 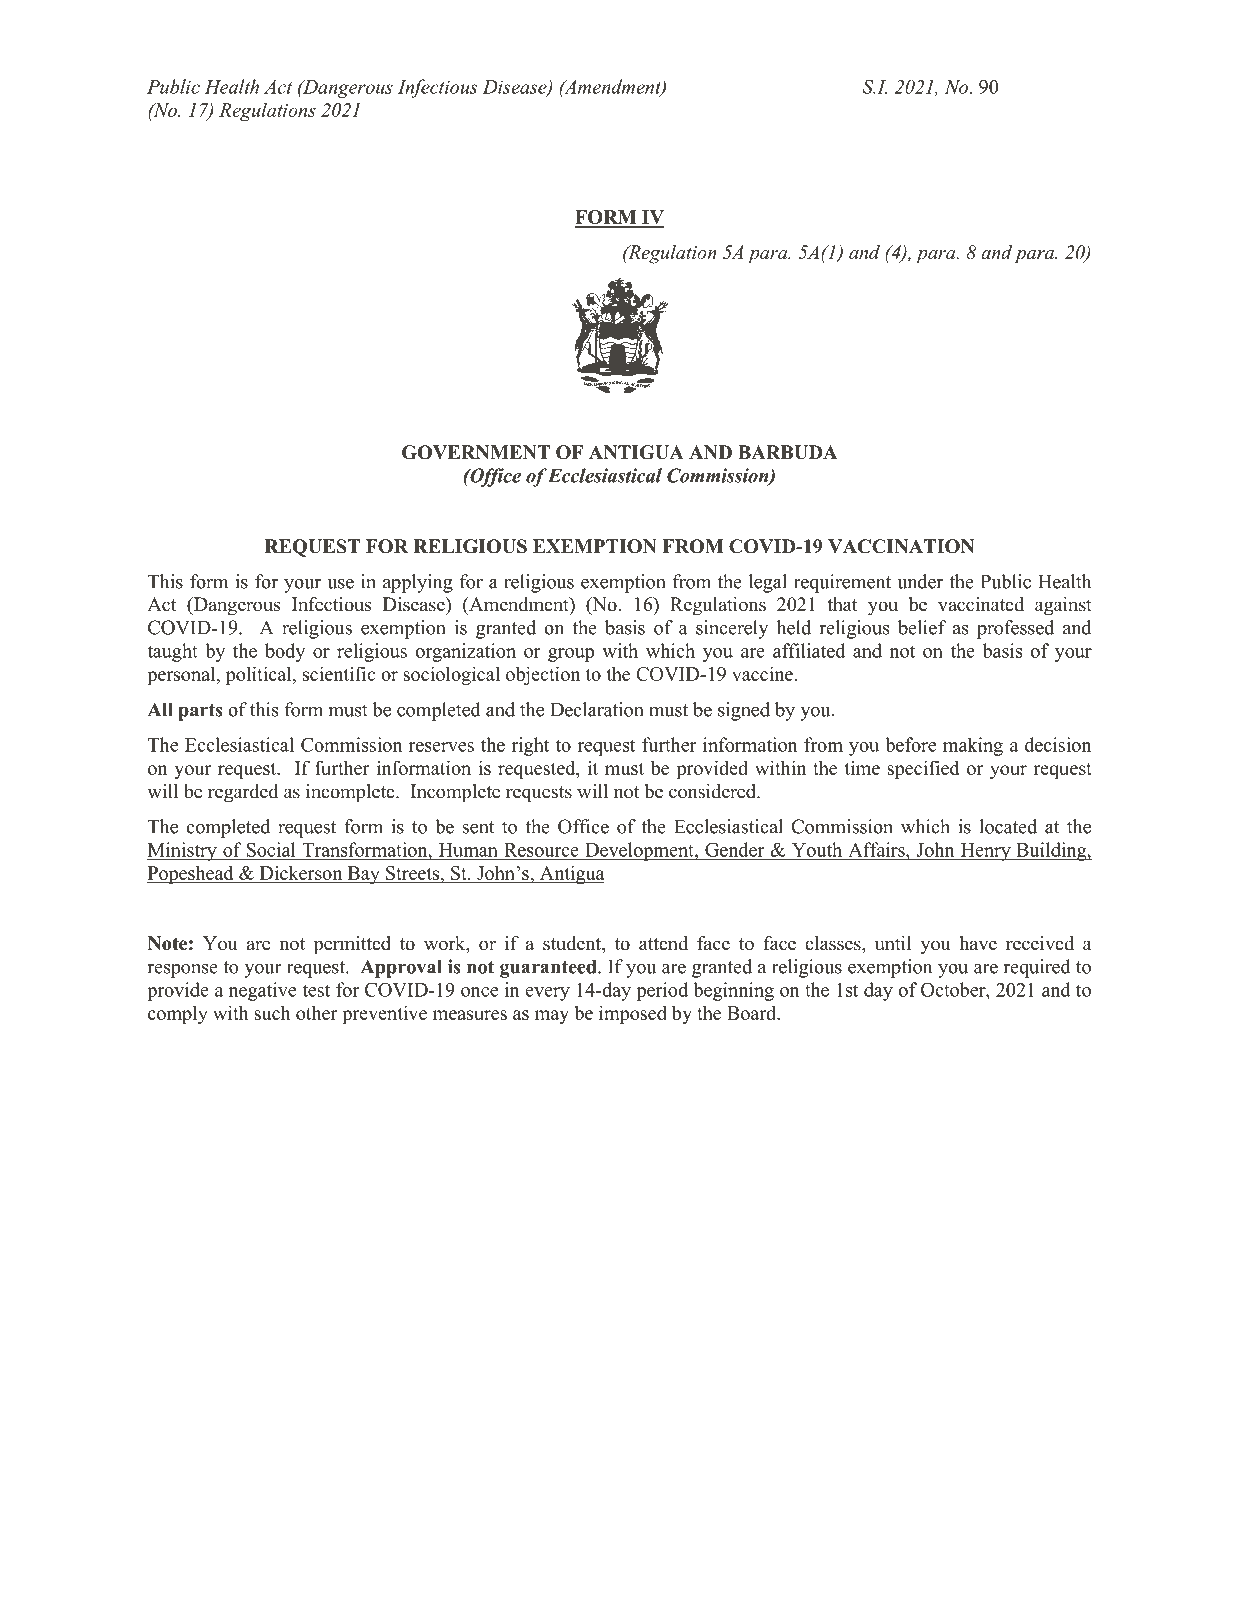 What do you see at coordinates (973, 746) in the screenshot?
I see `making` at bounding box center [973, 746].
